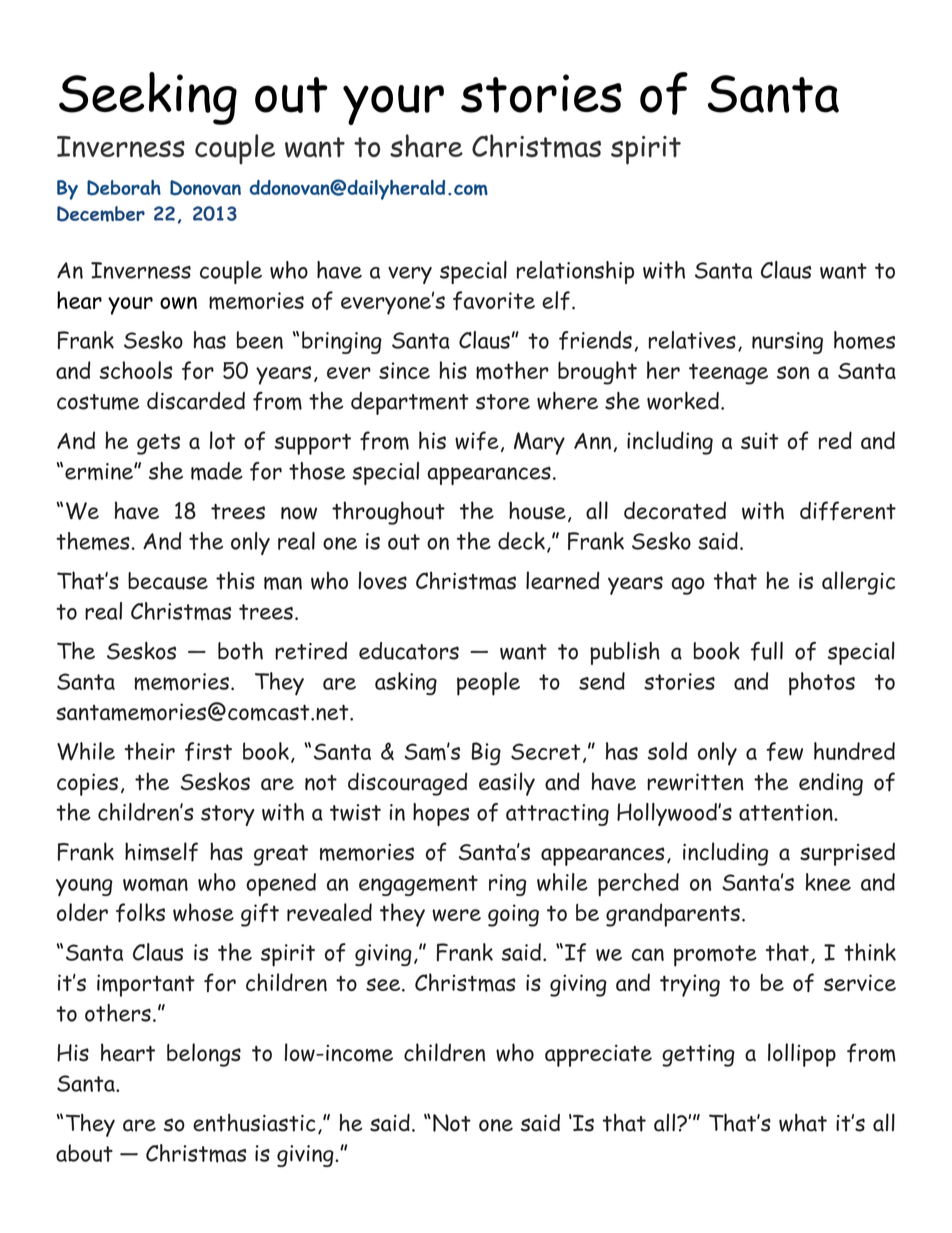  What do you see at coordinates (803, 1122) in the page?
I see `what` at bounding box center [803, 1122].
